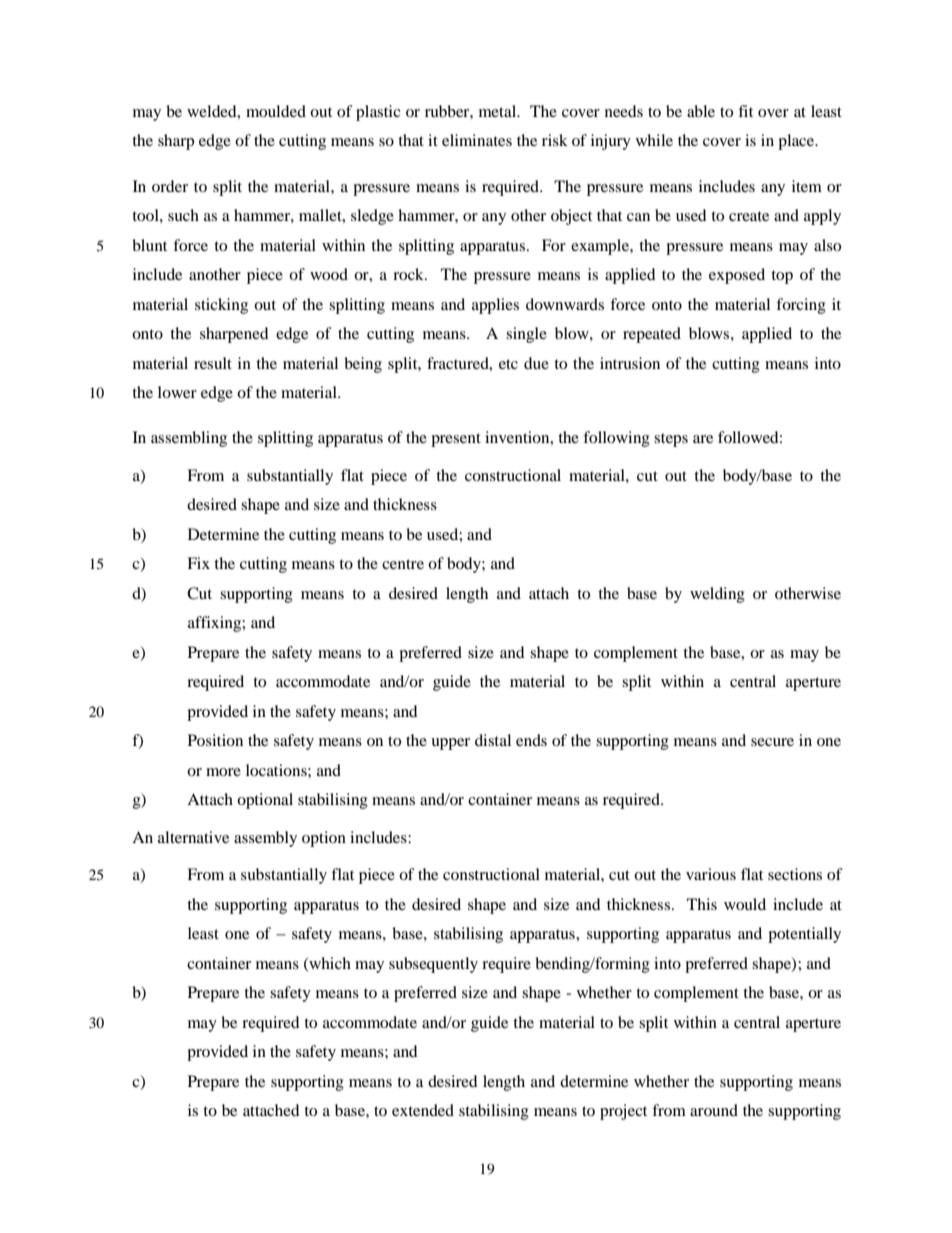  What do you see at coordinates (714, 1110) in the document?
I see `around` at bounding box center [714, 1110].
